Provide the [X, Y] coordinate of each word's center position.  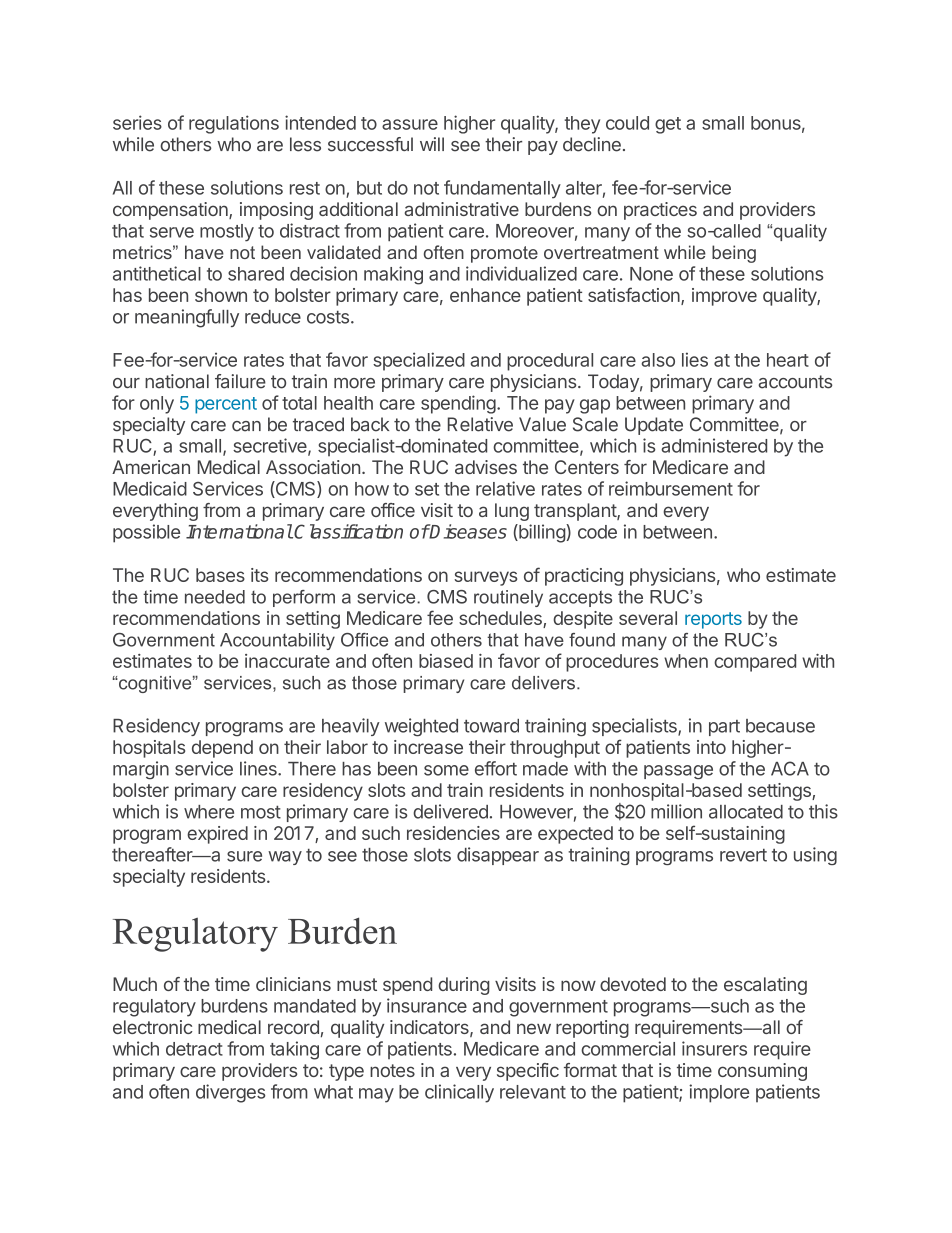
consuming [762, 1072]
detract [194, 1049]
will [432, 144]
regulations [234, 124]
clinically [459, 1093]
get [668, 125]
